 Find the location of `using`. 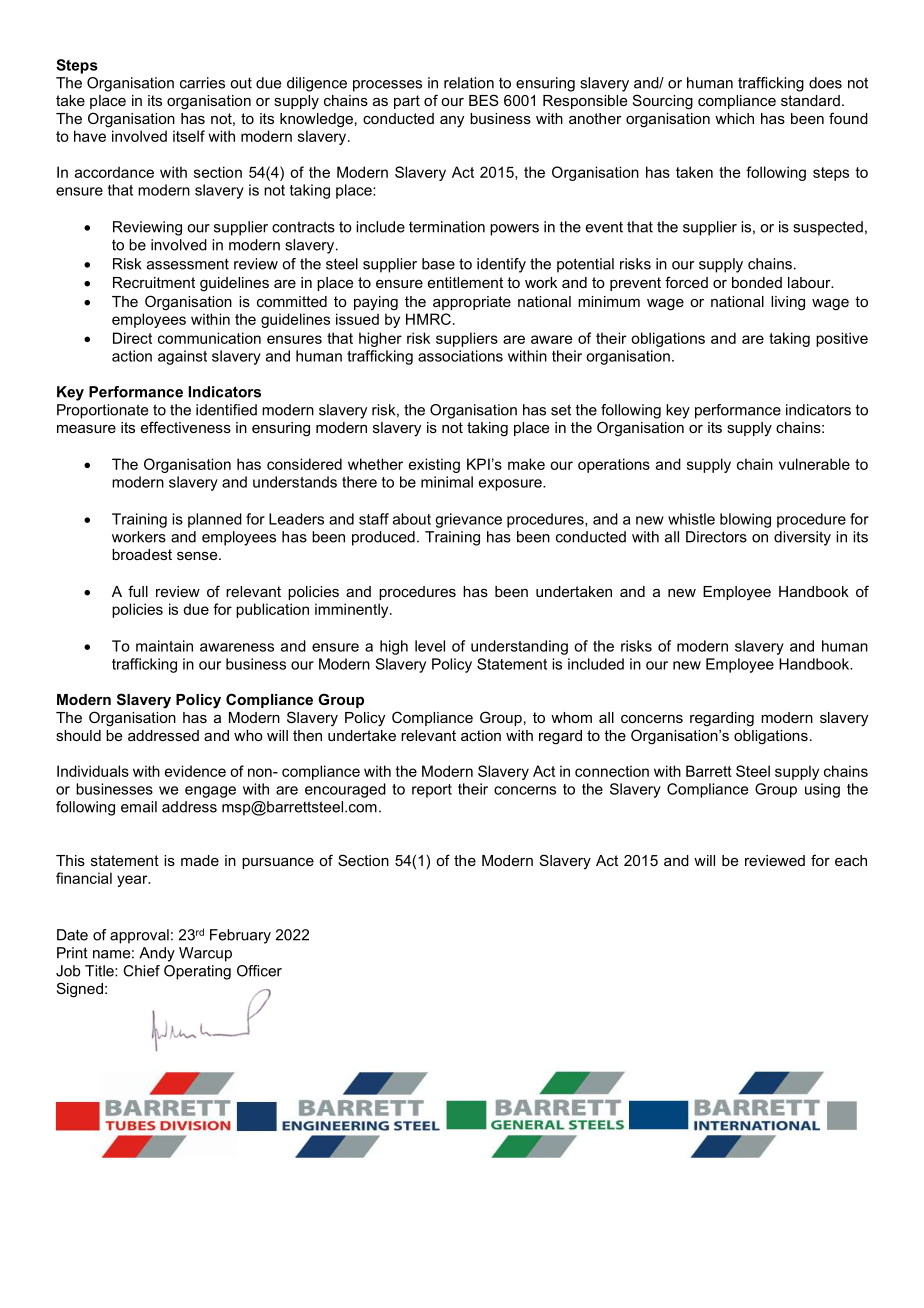

using is located at coordinates (822, 790).
